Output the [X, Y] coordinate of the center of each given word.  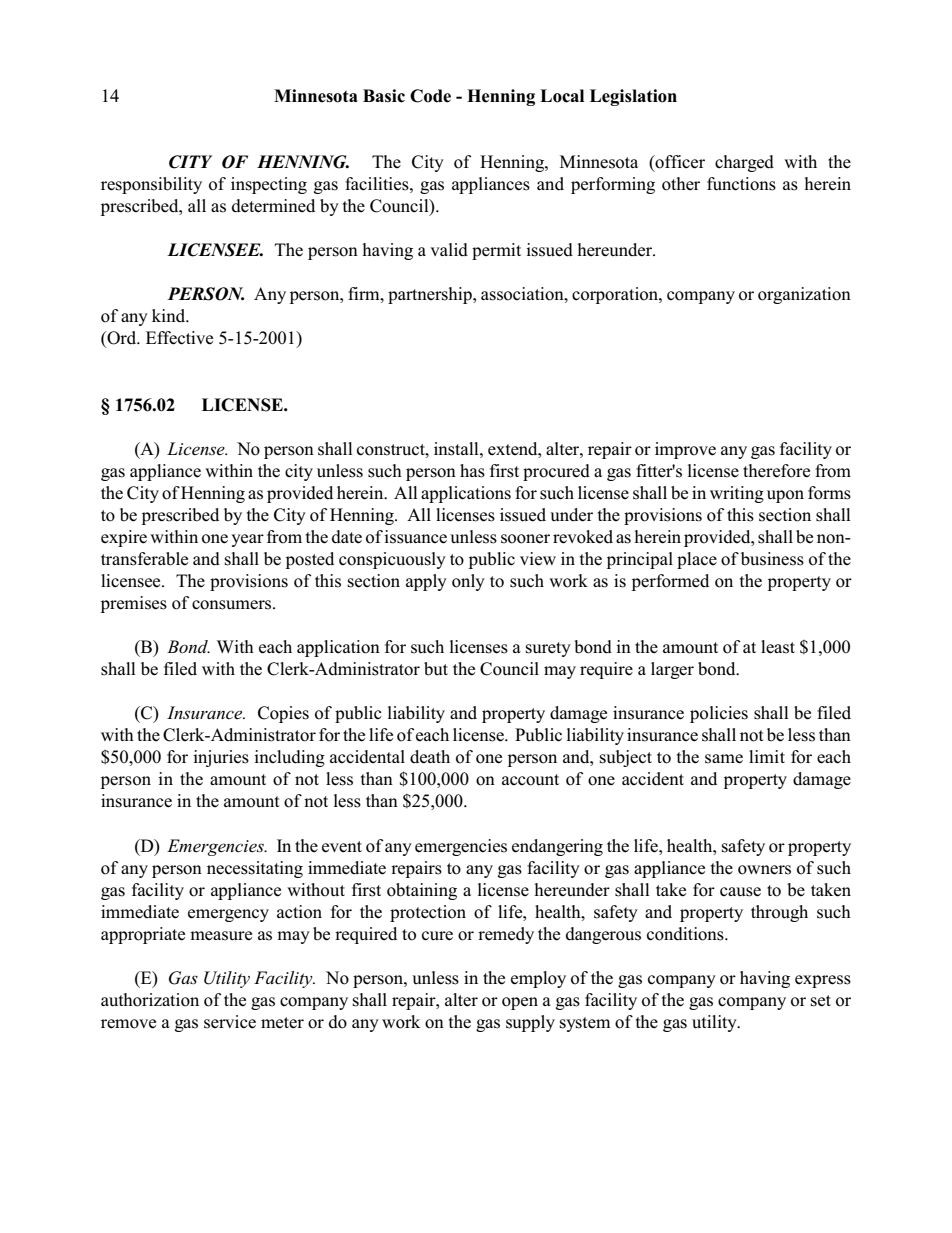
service [230, 1022]
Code [430, 96]
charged [744, 163]
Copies [283, 714]
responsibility [151, 185]
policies [719, 714]
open [520, 1003]
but [436, 669]
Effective [179, 338]
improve [685, 450]
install [457, 449]
